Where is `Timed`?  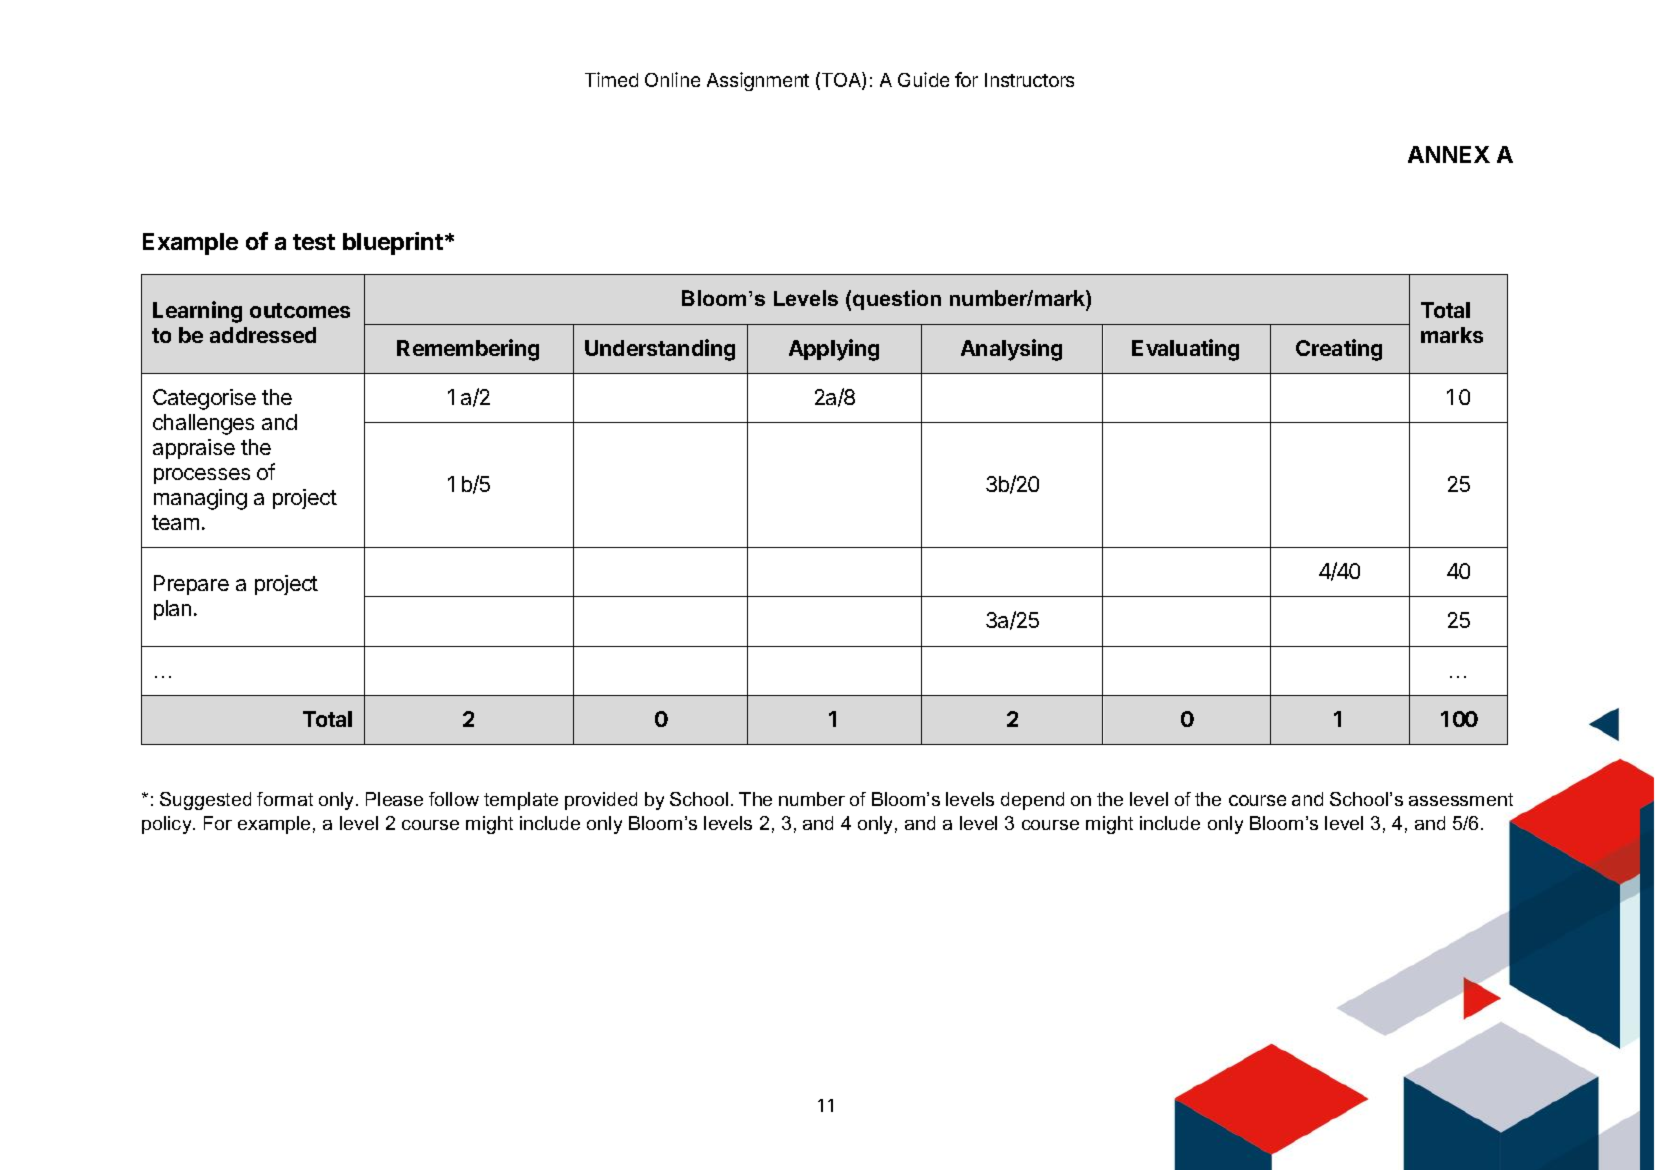 Timed is located at coordinates (611, 79).
